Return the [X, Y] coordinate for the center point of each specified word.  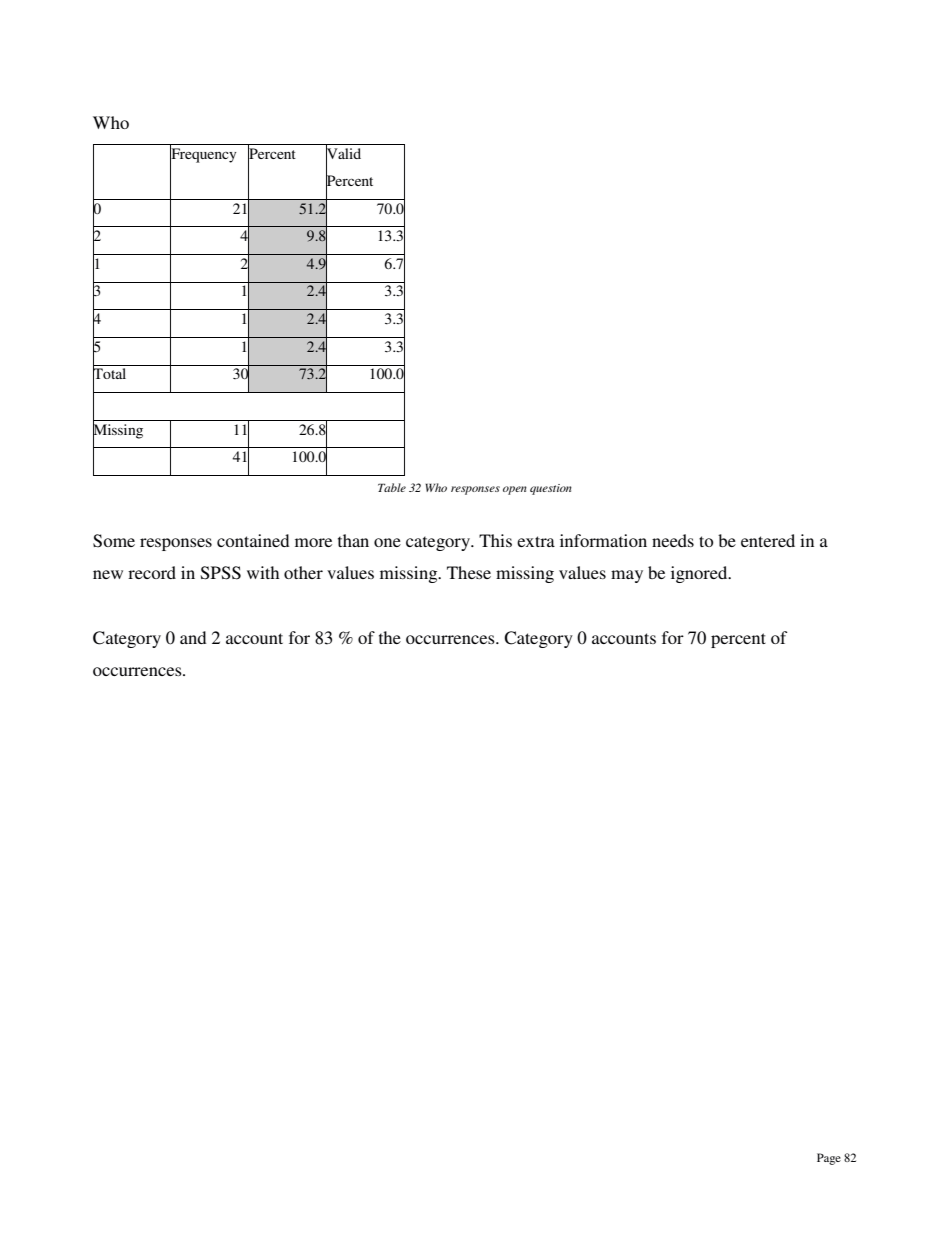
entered [768, 540]
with [263, 572]
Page [829, 1159]
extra [536, 541]
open [515, 490]
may [627, 576]
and [193, 637]
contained [253, 540]
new [108, 574]
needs [673, 540]
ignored [700, 574]
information [603, 540]
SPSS [221, 573]
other [303, 572]
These [469, 572]
